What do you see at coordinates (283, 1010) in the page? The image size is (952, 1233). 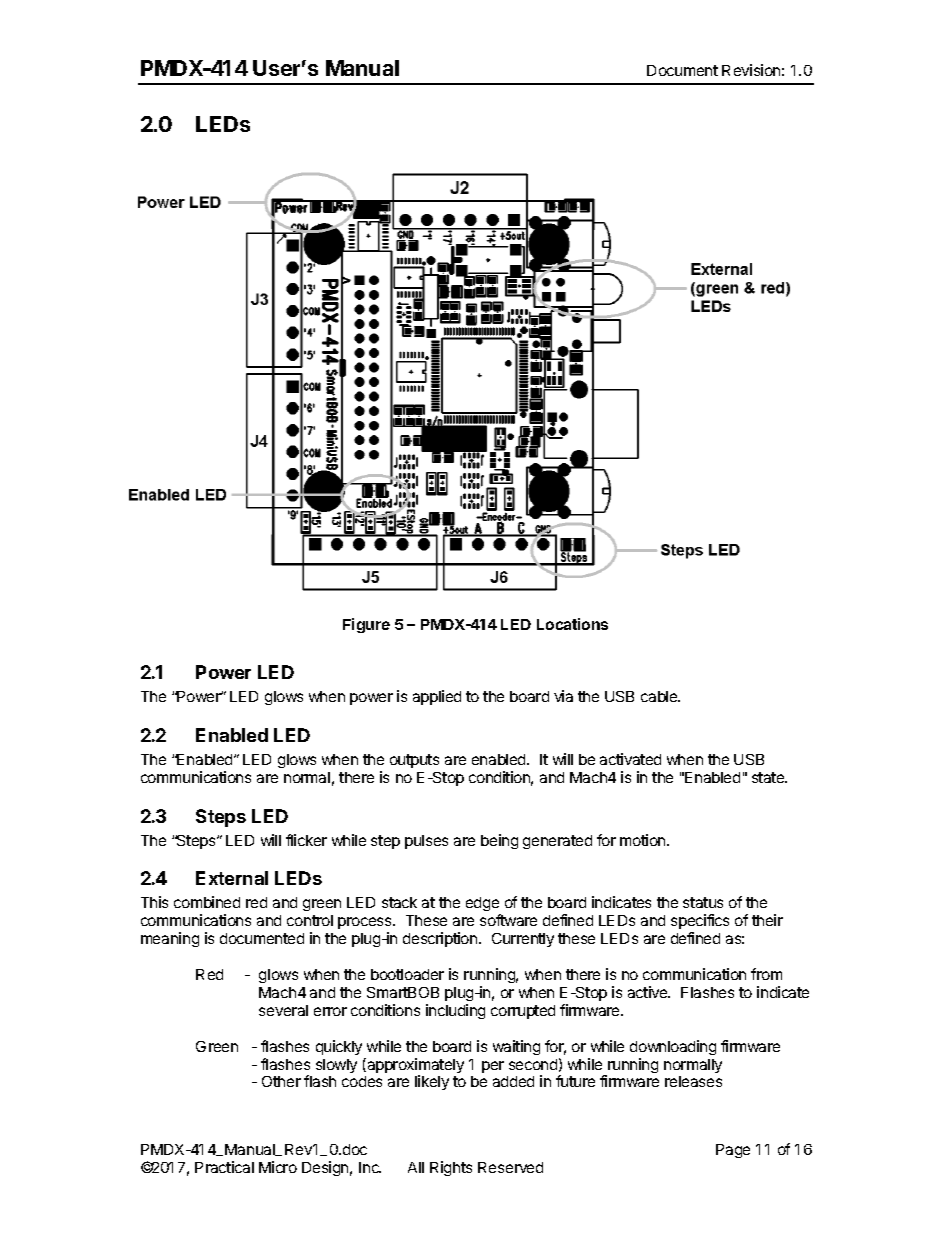 I see `several` at bounding box center [283, 1010].
